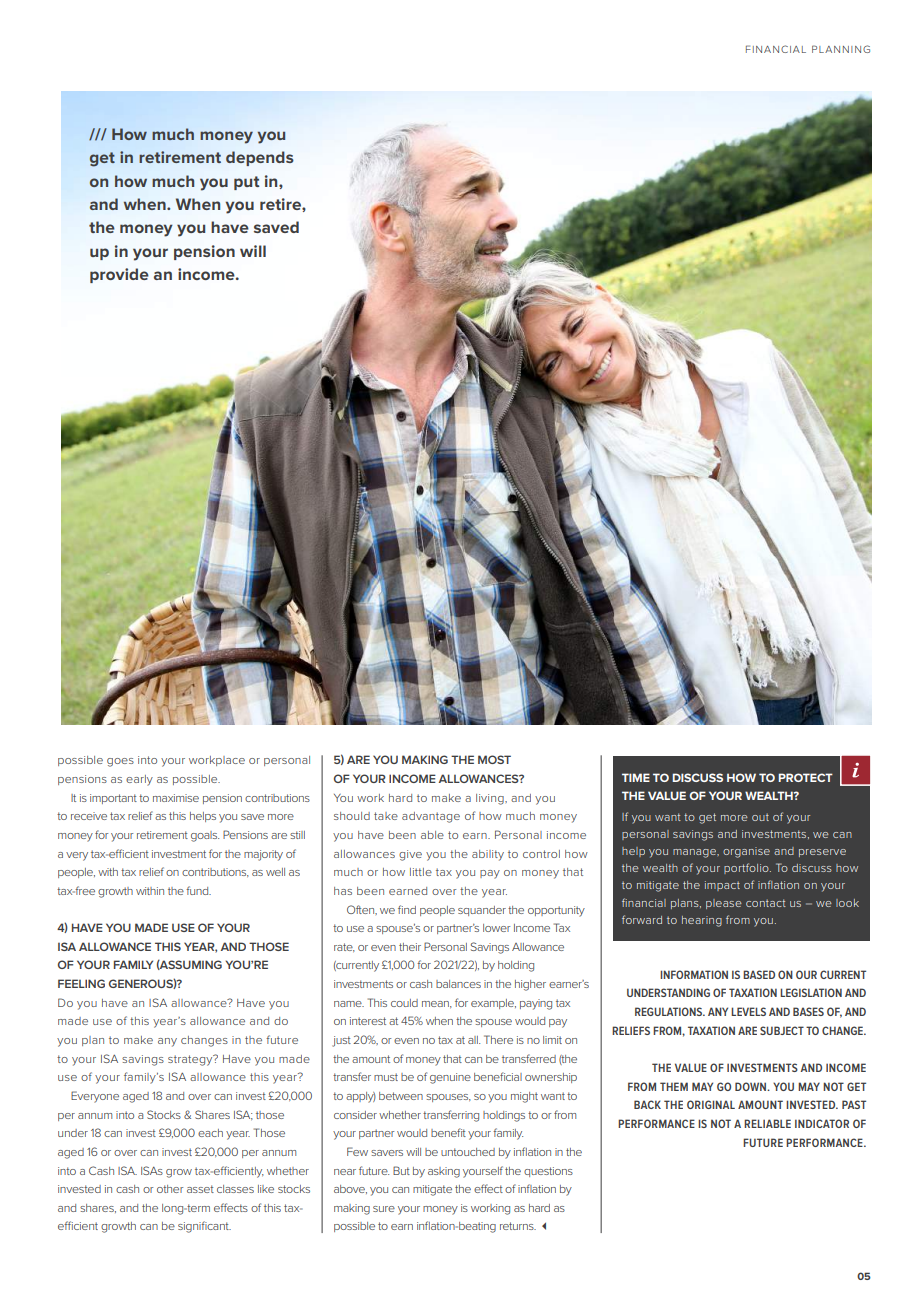 This screenshot has width=924, height=1308. What do you see at coordinates (805, 777) in the screenshot?
I see `PROTECT` at bounding box center [805, 777].
